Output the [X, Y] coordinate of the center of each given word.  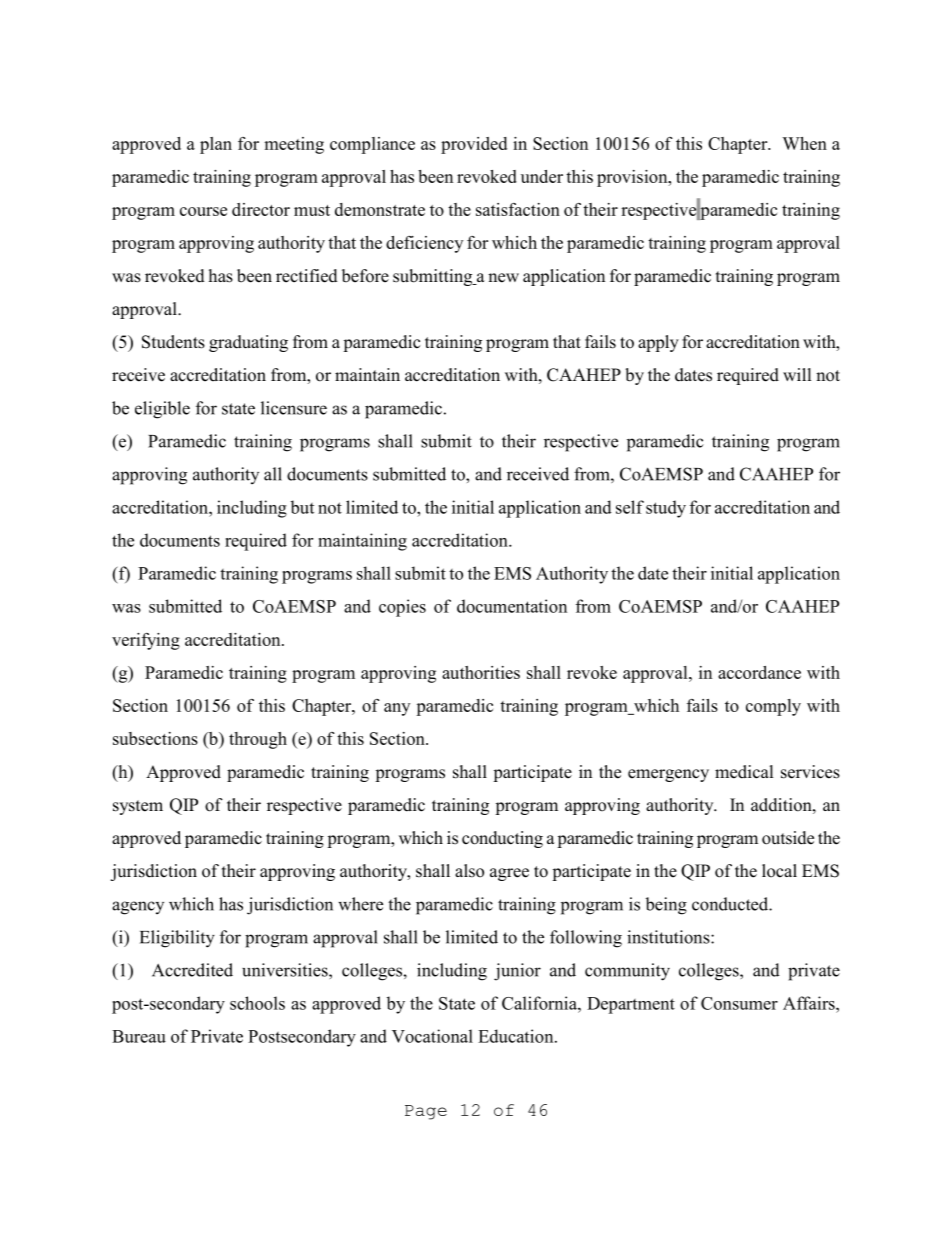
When [804, 143]
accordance [759, 672]
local [779, 871]
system [138, 807]
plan [216, 145]
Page [426, 1112]
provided [474, 145]
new [503, 278]
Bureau [139, 1036]
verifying [146, 641]
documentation [512, 606]
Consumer [739, 1003]
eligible [162, 410]
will [797, 374]
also [469, 871]
